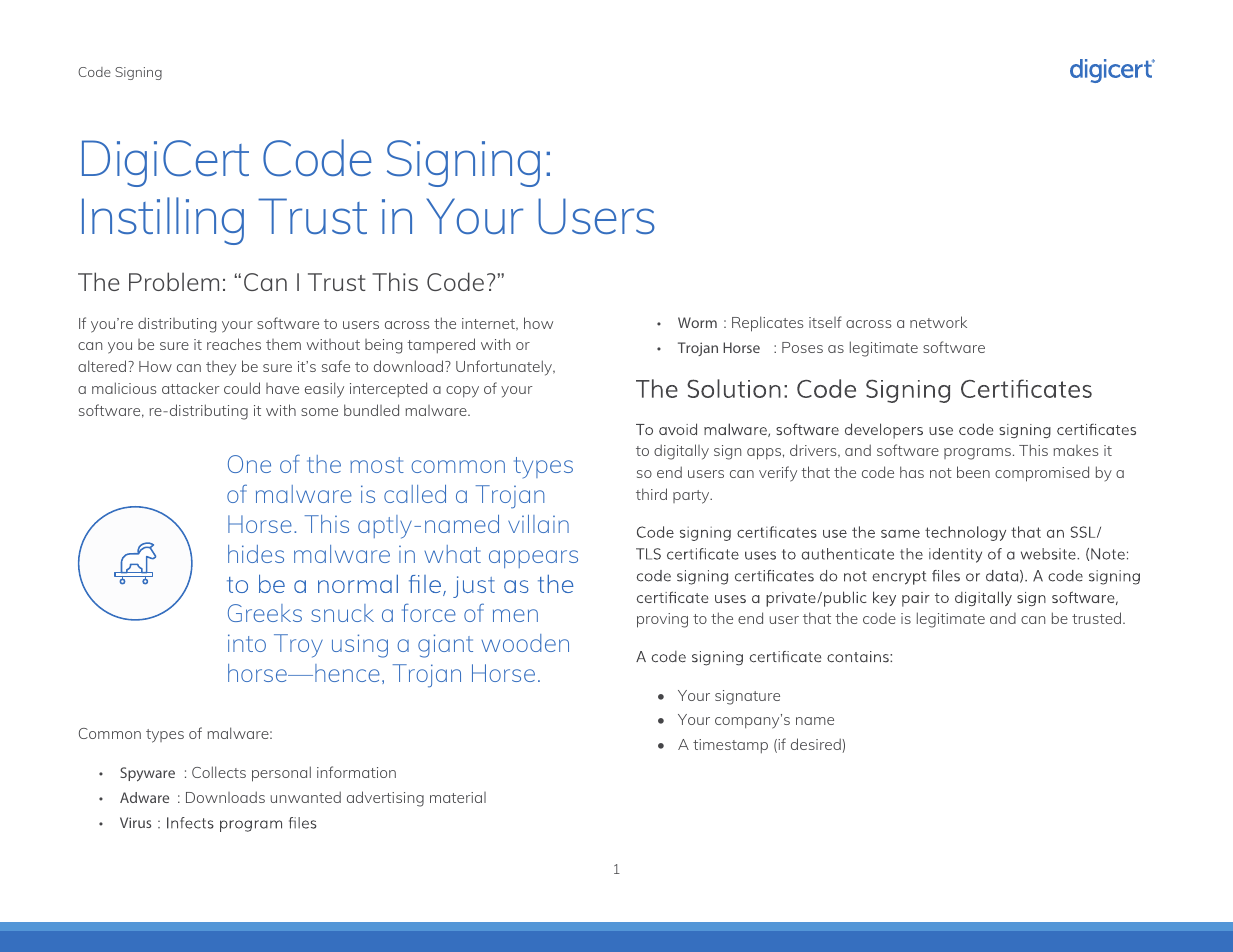 Image resolution: width=1233 pixels, height=952 pixels. What do you see at coordinates (505, 368) in the screenshot?
I see `Unfortunately` at bounding box center [505, 368].
